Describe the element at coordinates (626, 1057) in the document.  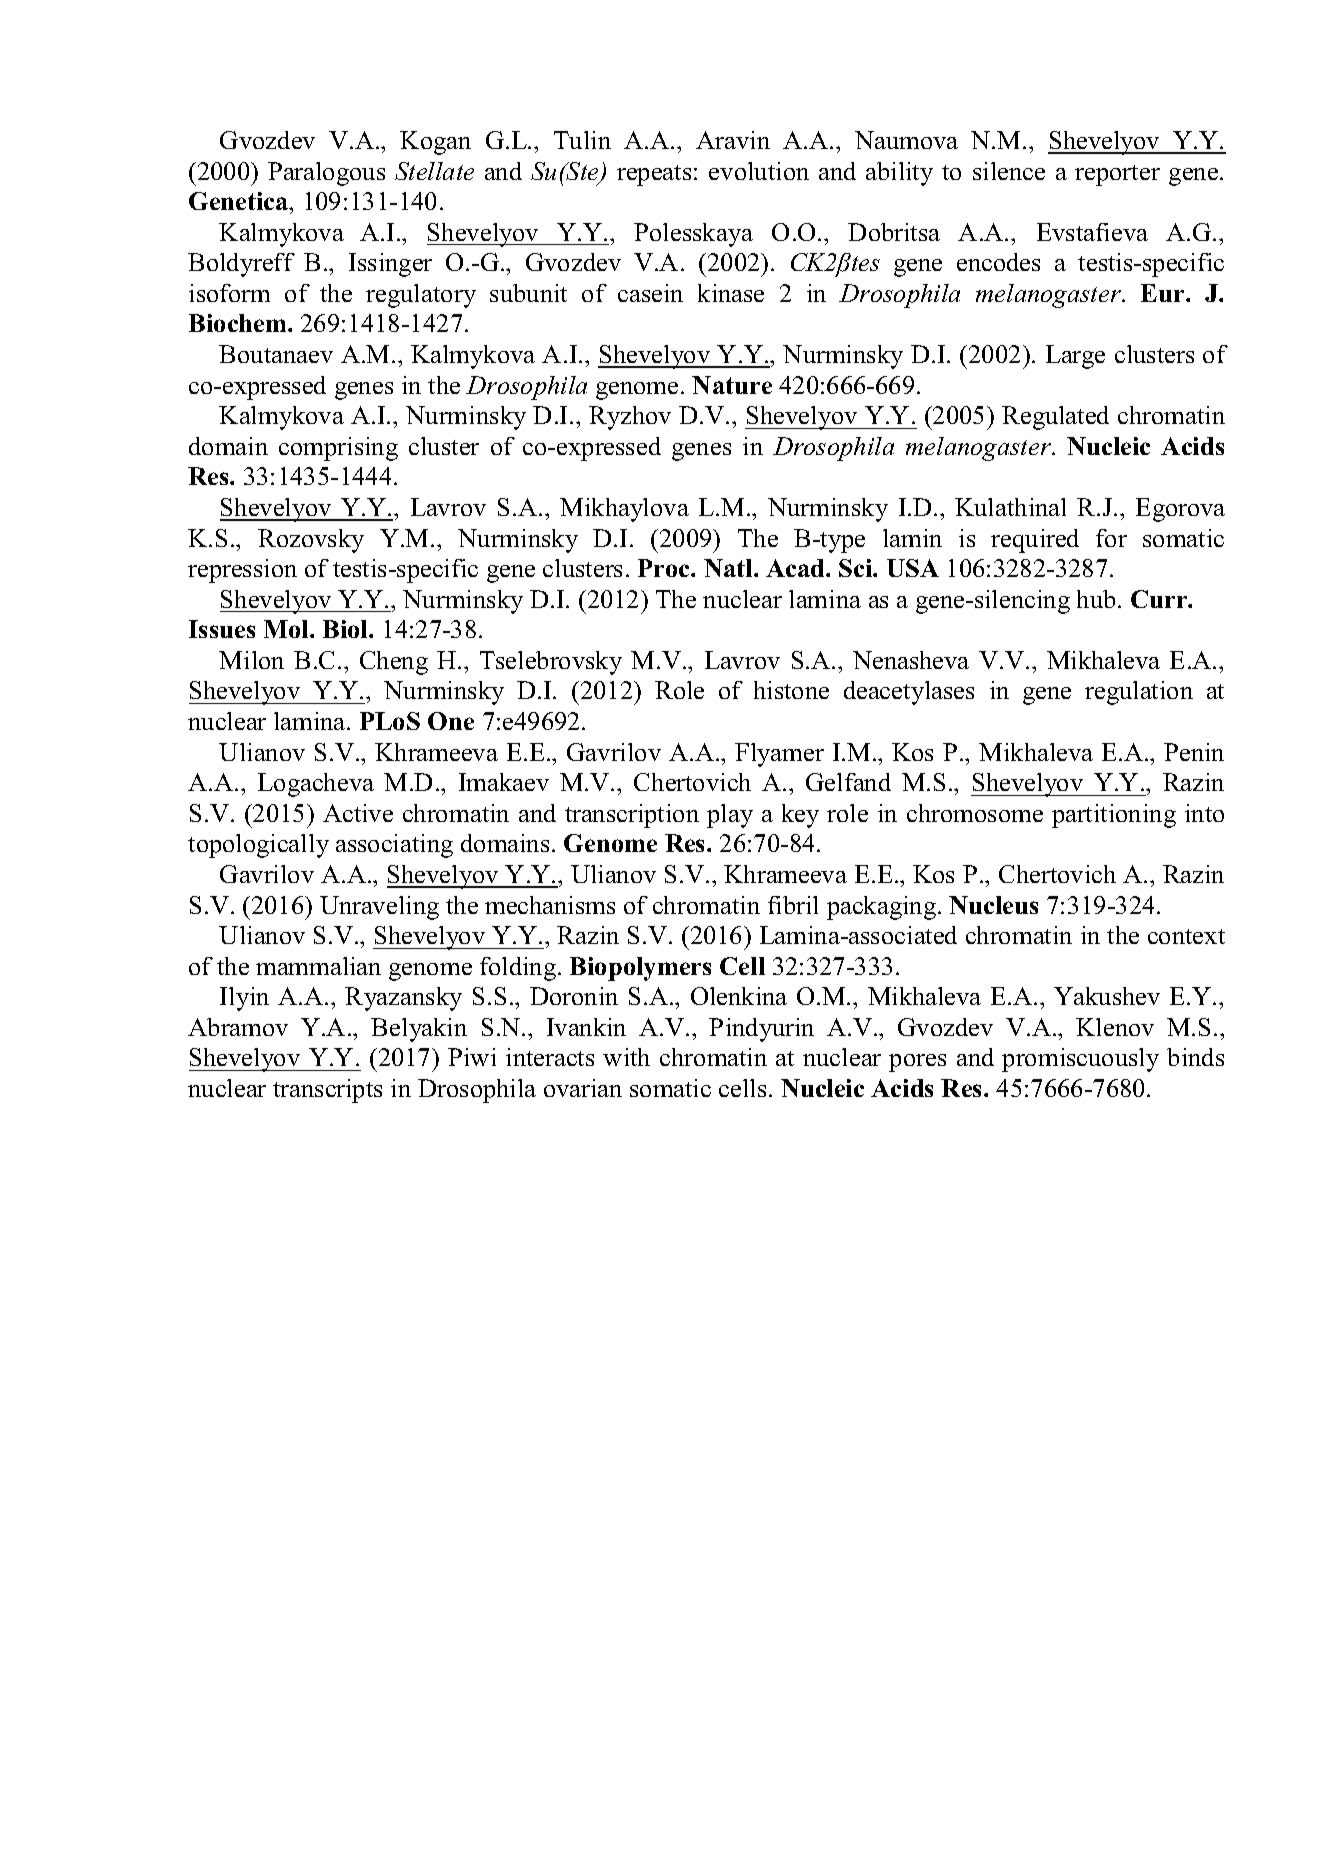
I see `with` at that location.
